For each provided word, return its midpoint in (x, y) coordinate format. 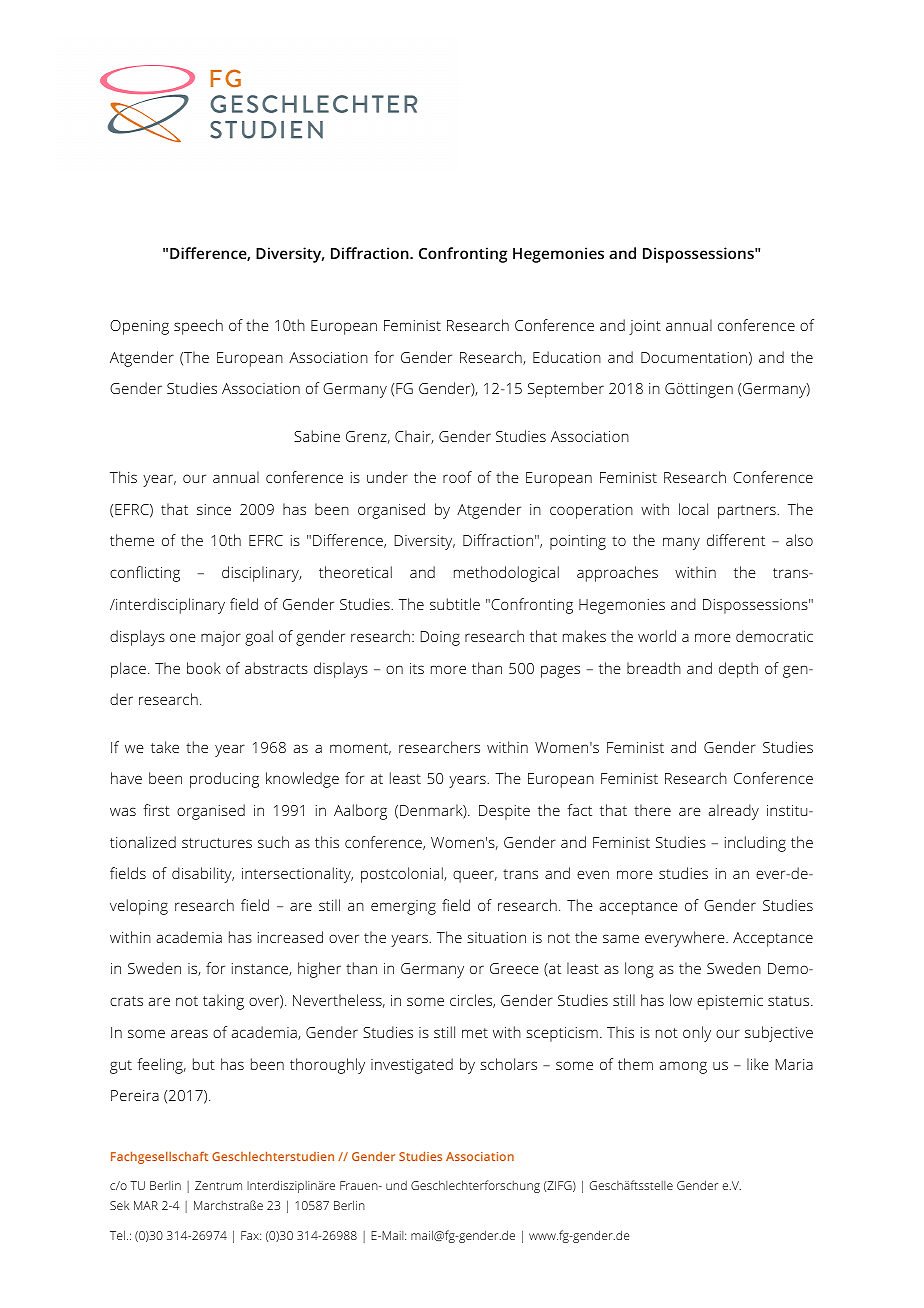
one (183, 637)
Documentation (694, 357)
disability (203, 875)
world (657, 636)
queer (475, 876)
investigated (412, 1066)
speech (198, 327)
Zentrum (218, 1185)
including (755, 844)
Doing (440, 638)
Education (567, 357)
